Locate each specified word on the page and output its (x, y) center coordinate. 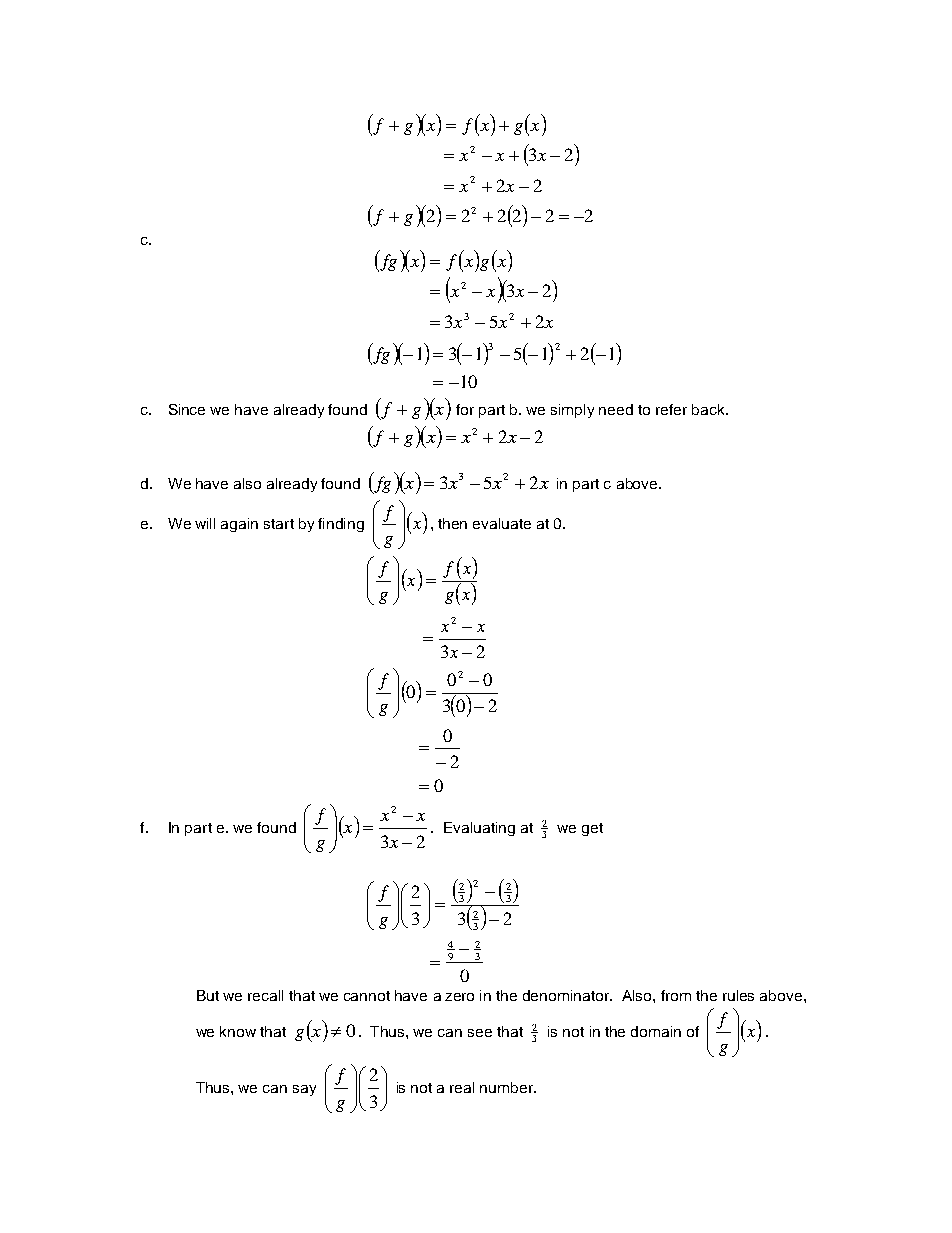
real (462, 1087)
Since (187, 409)
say (304, 1090)
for (465, 409)
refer (671, 409)
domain (656, 1031)
